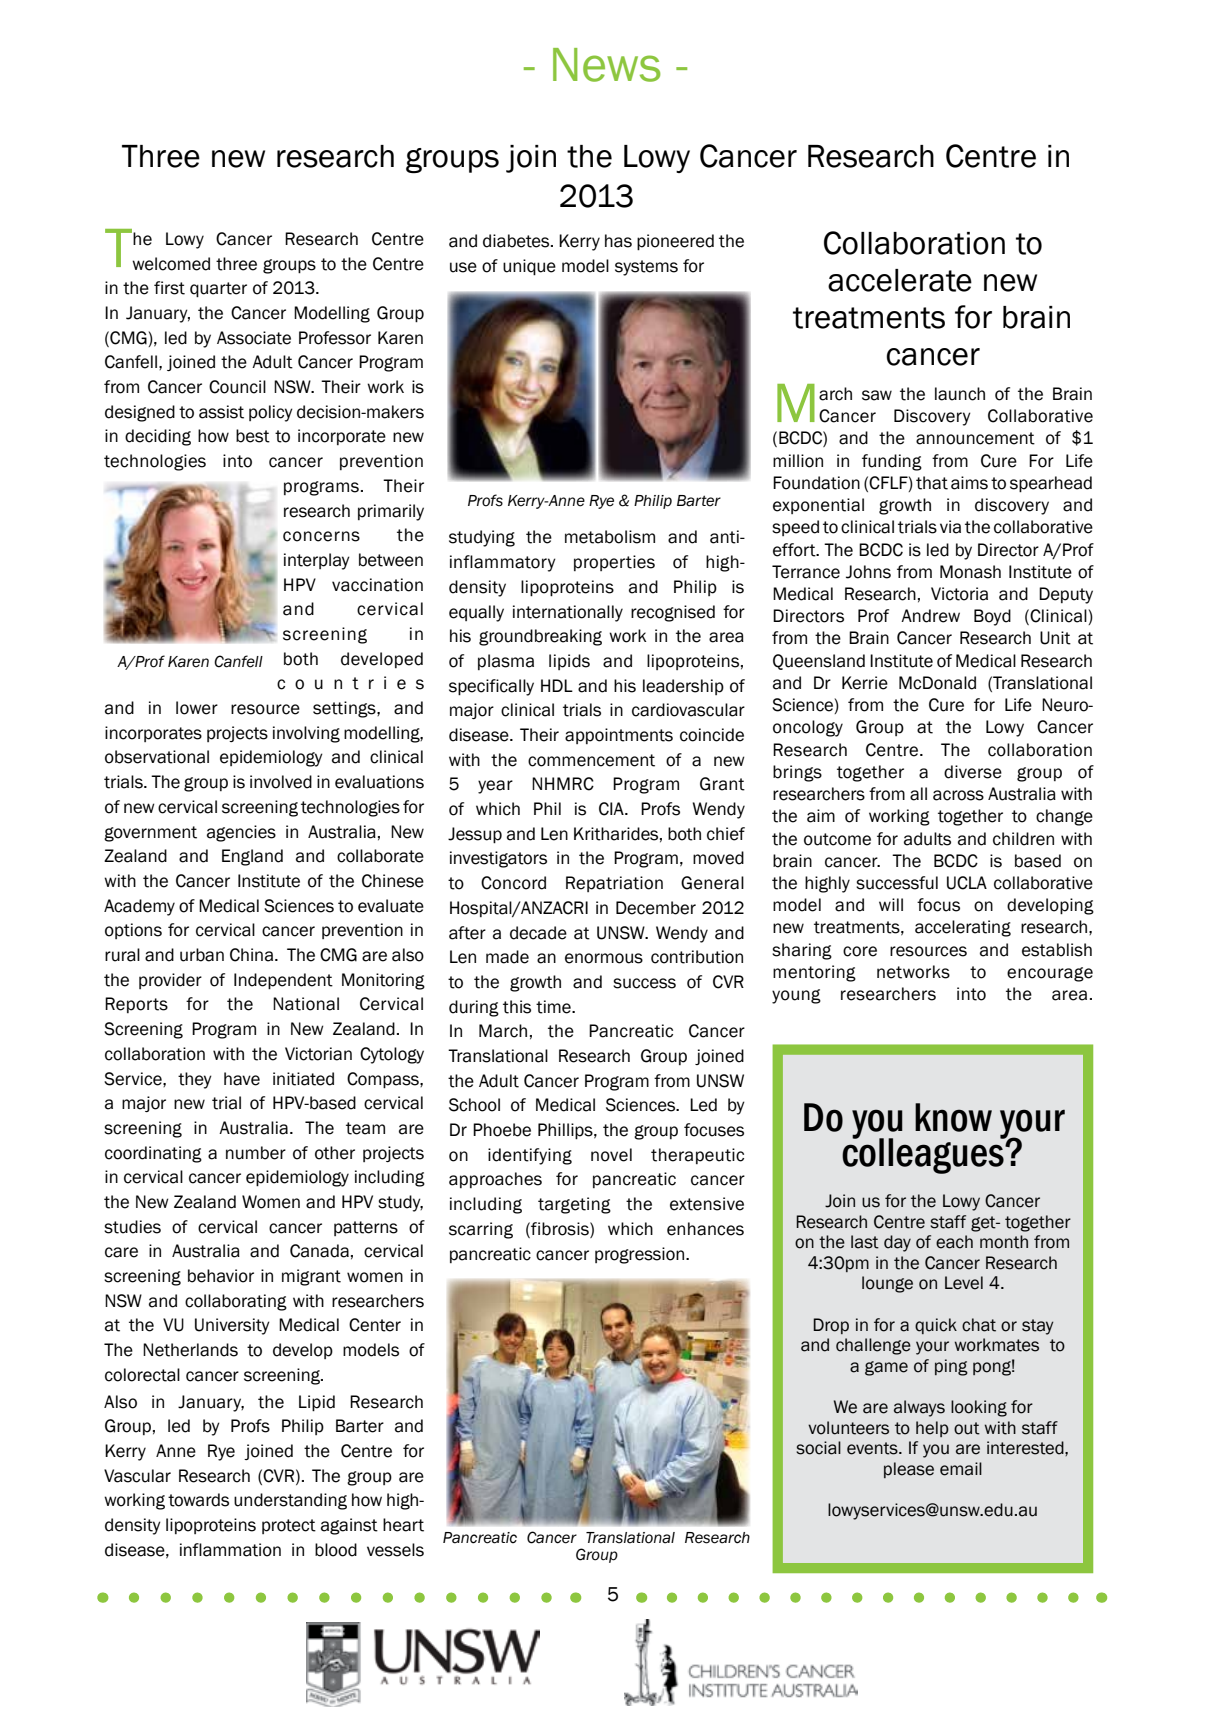 This screenshot has height=1733, width=1225. I want to click on know, so click(953, 1117).
